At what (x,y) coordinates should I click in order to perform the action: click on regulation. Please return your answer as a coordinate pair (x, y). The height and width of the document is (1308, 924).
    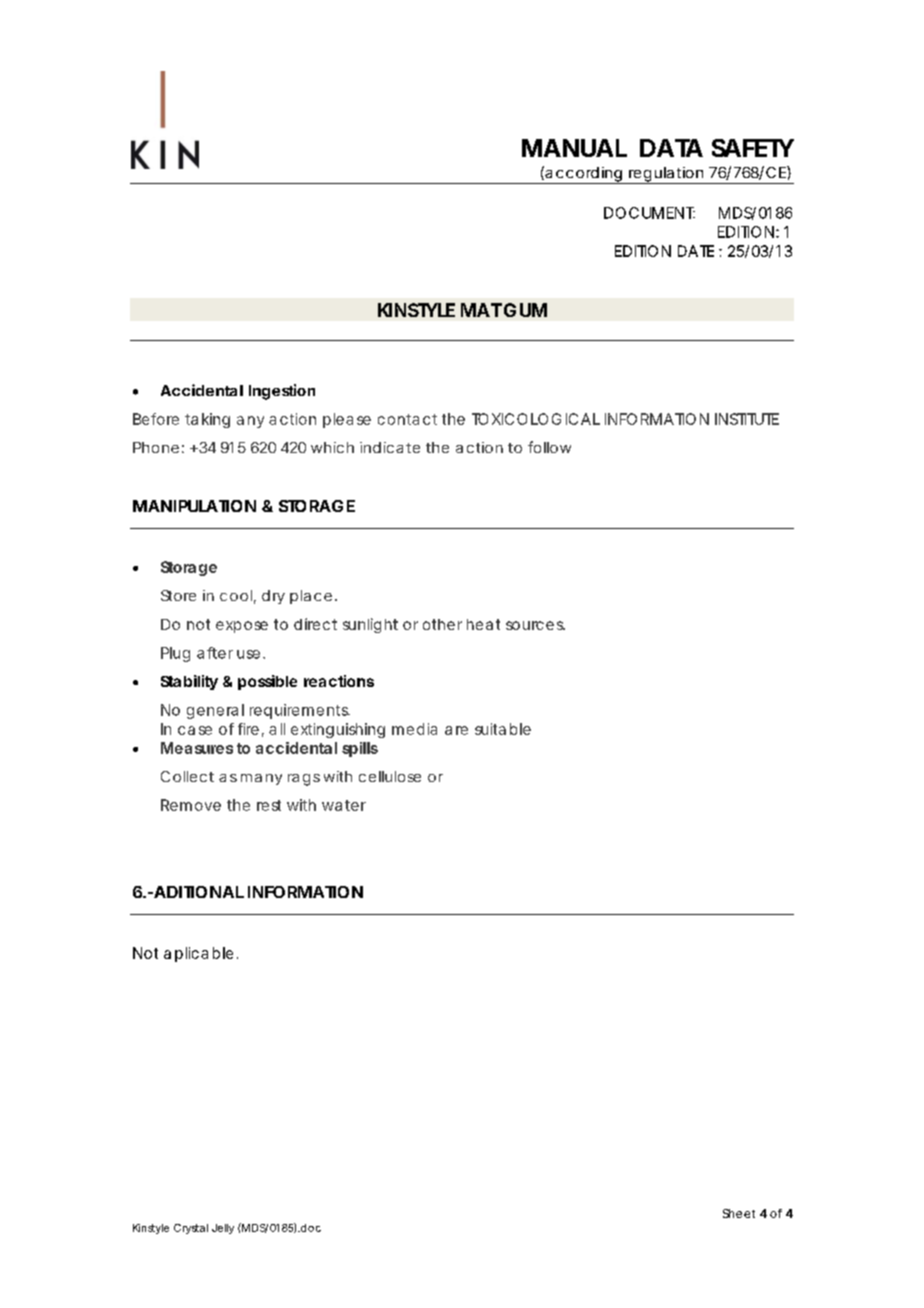
    Looking at the image, I should click on (666, 175).
